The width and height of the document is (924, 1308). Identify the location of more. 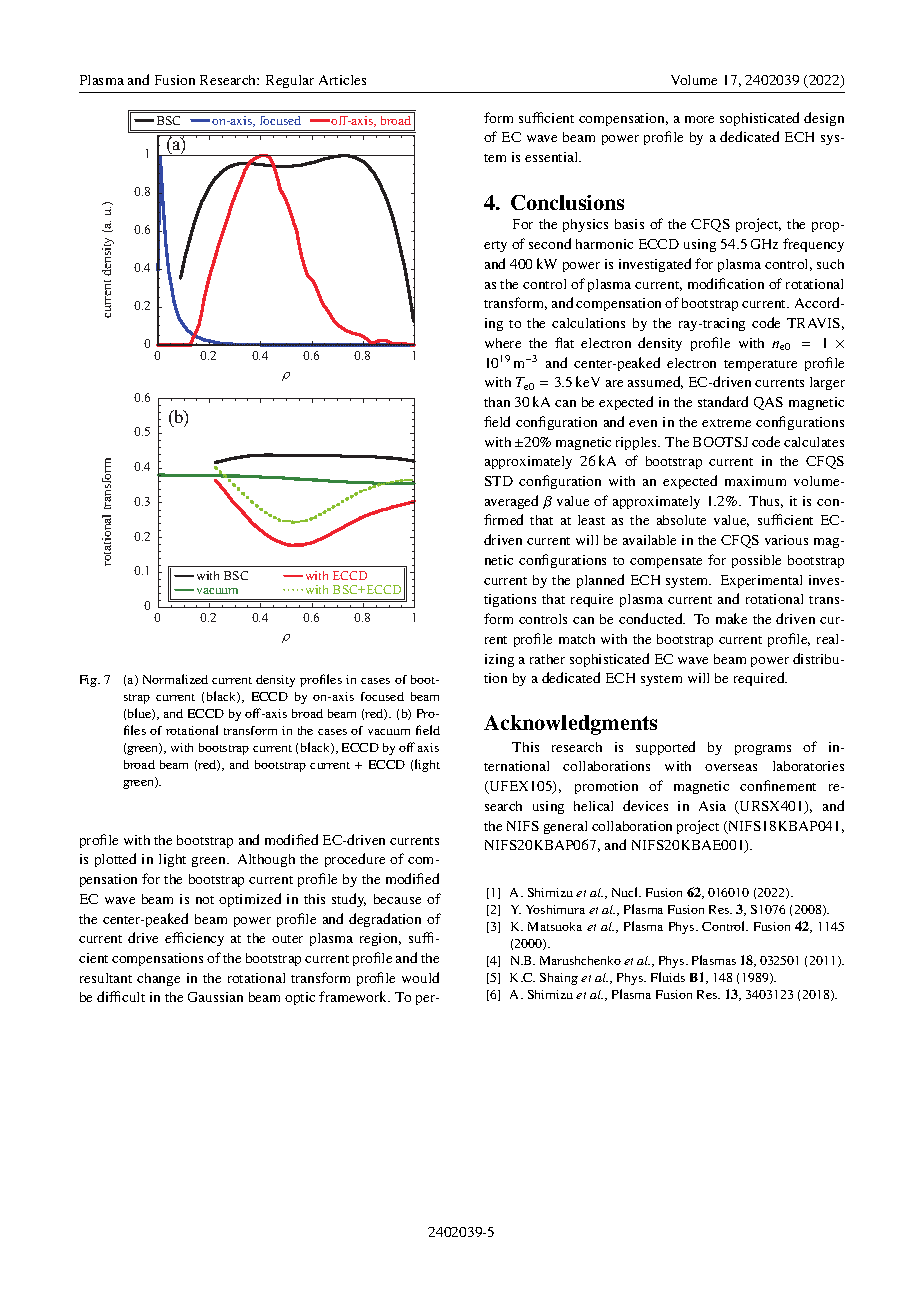
(699, 119).
